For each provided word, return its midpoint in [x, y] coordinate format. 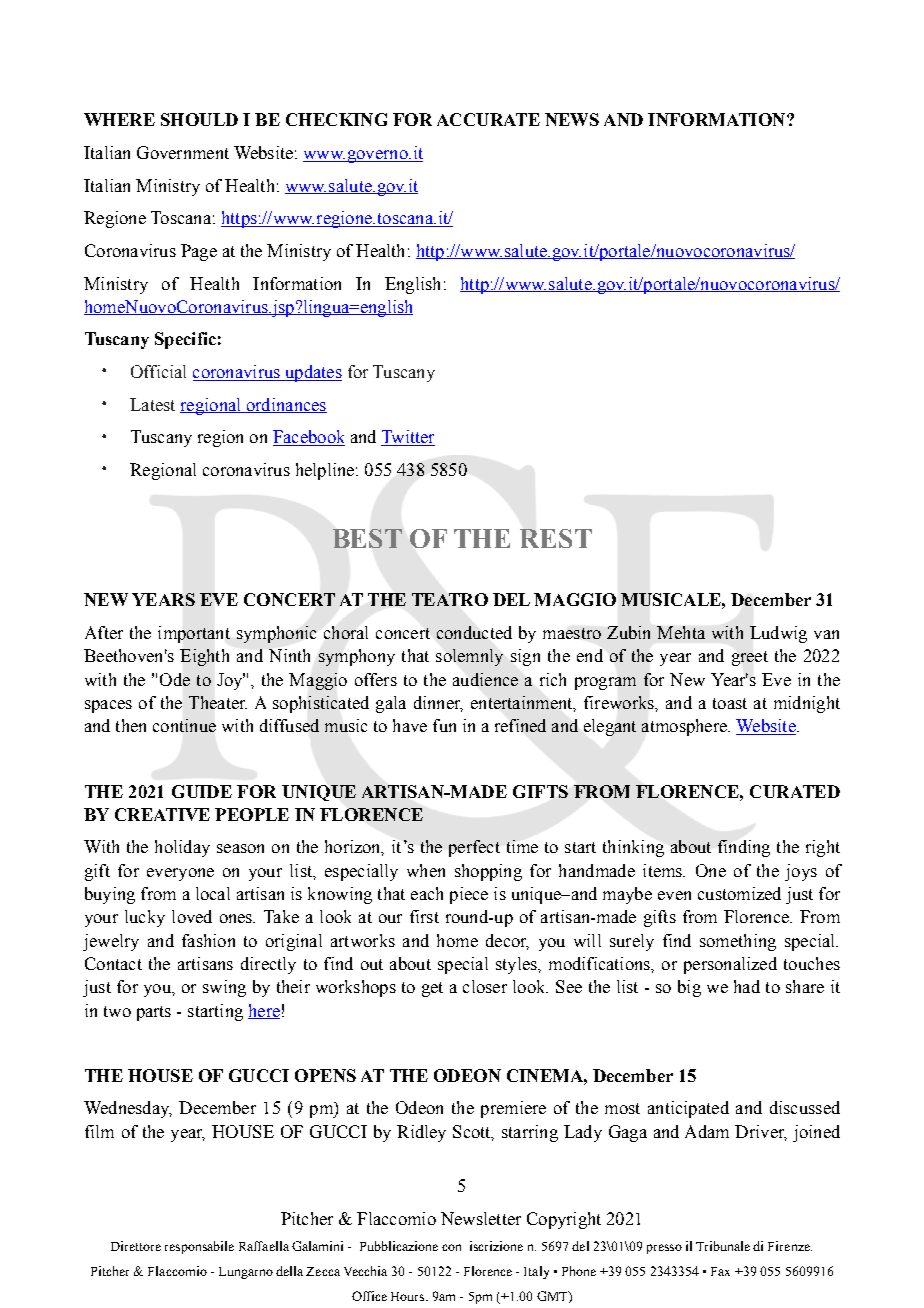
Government [183, 152]
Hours [409, 1296]
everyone [180, 874]
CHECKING [336, 119]
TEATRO [450, 599]
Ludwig [778, 634]
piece [469, 895]
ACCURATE [488, 119]
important [194, 634]
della [289, 1271]
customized [739, 893]
